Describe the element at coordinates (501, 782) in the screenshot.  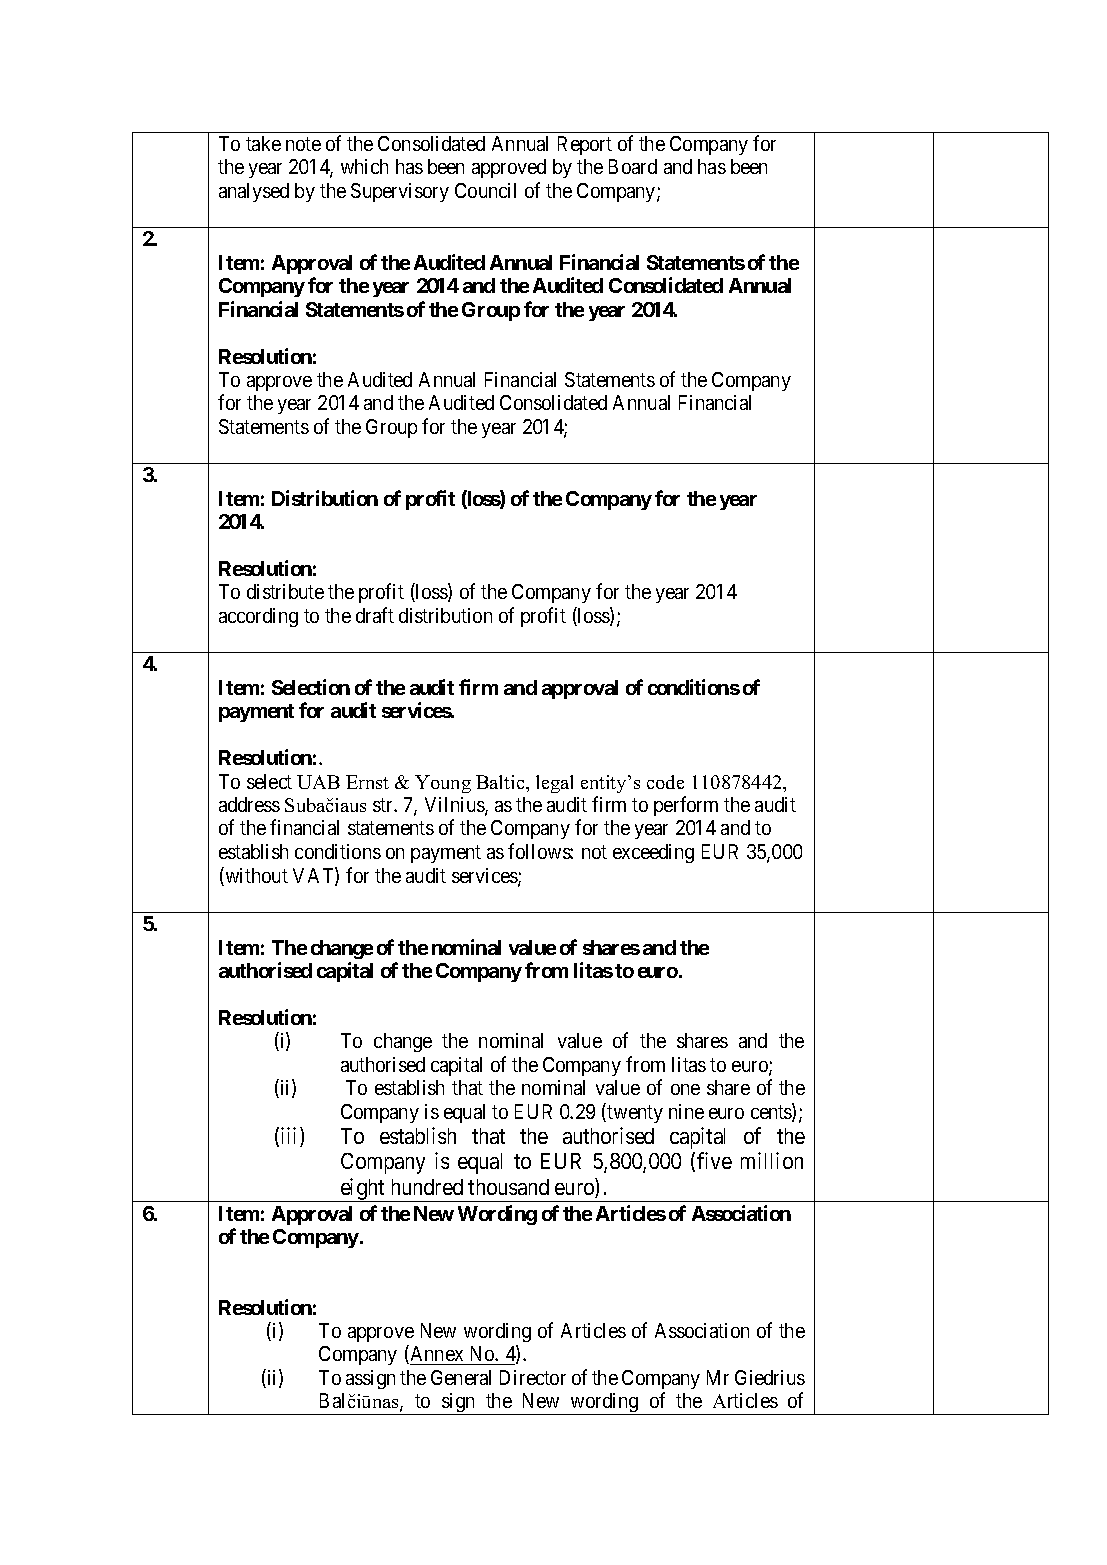
I see `Baltic` at that location.
